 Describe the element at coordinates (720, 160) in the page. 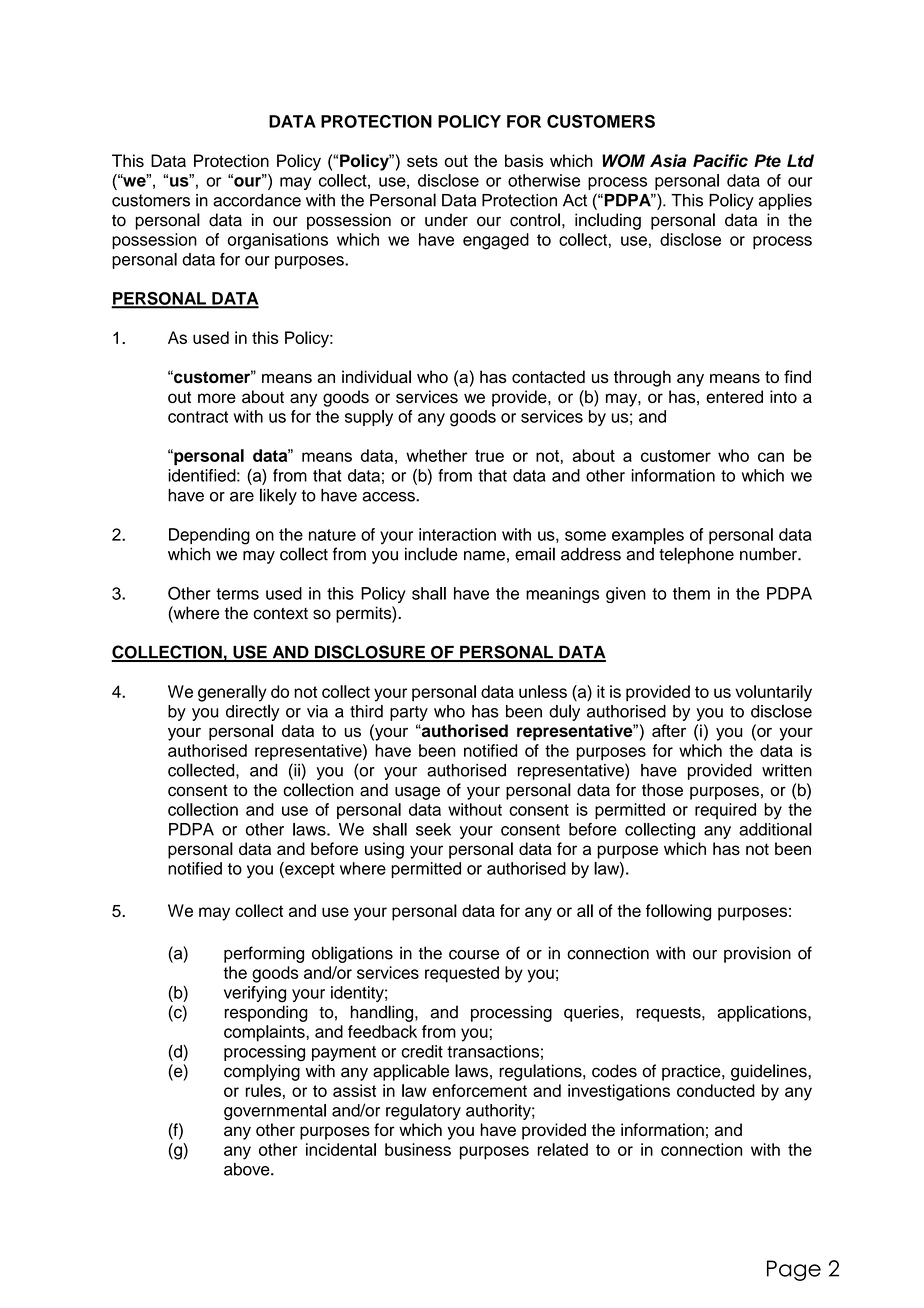

I see `Pacific` at that location.
